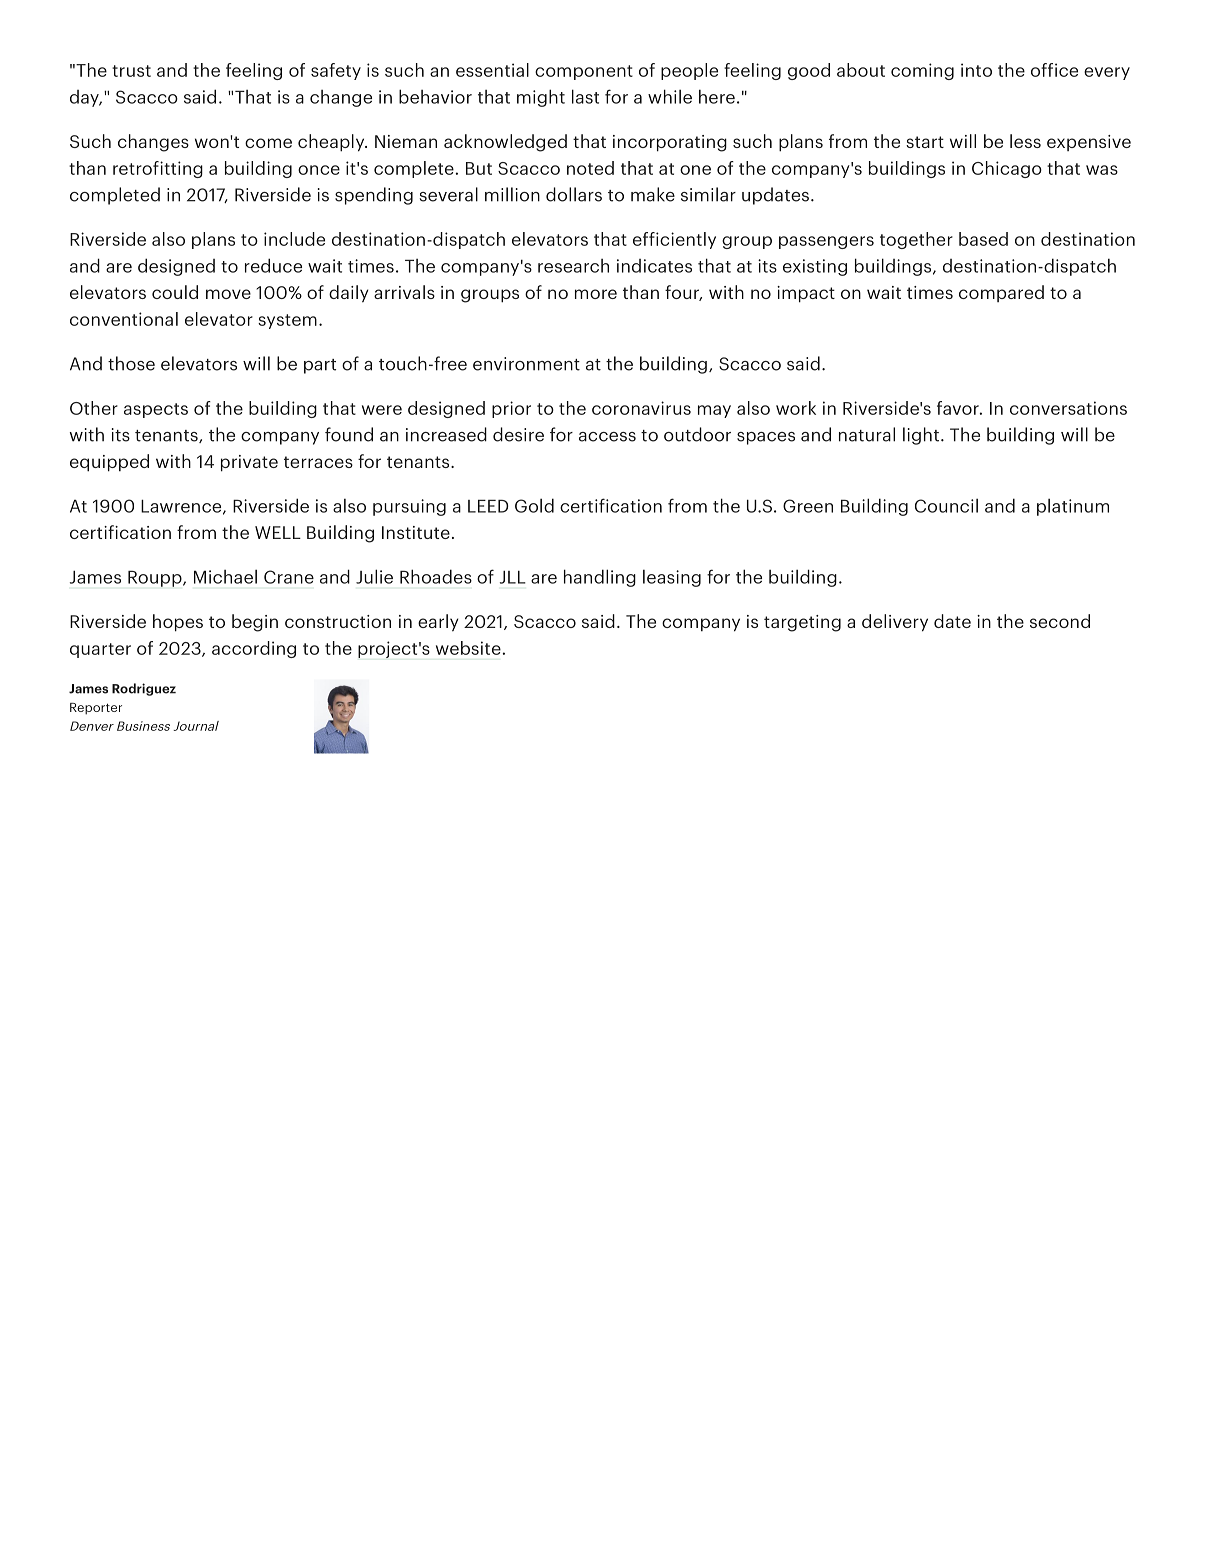 Image resolution: width=1205 pixels, height=1559 pixels. Describe the element at coordinates (534, 505) in the document. I see `Gold` at that location.
